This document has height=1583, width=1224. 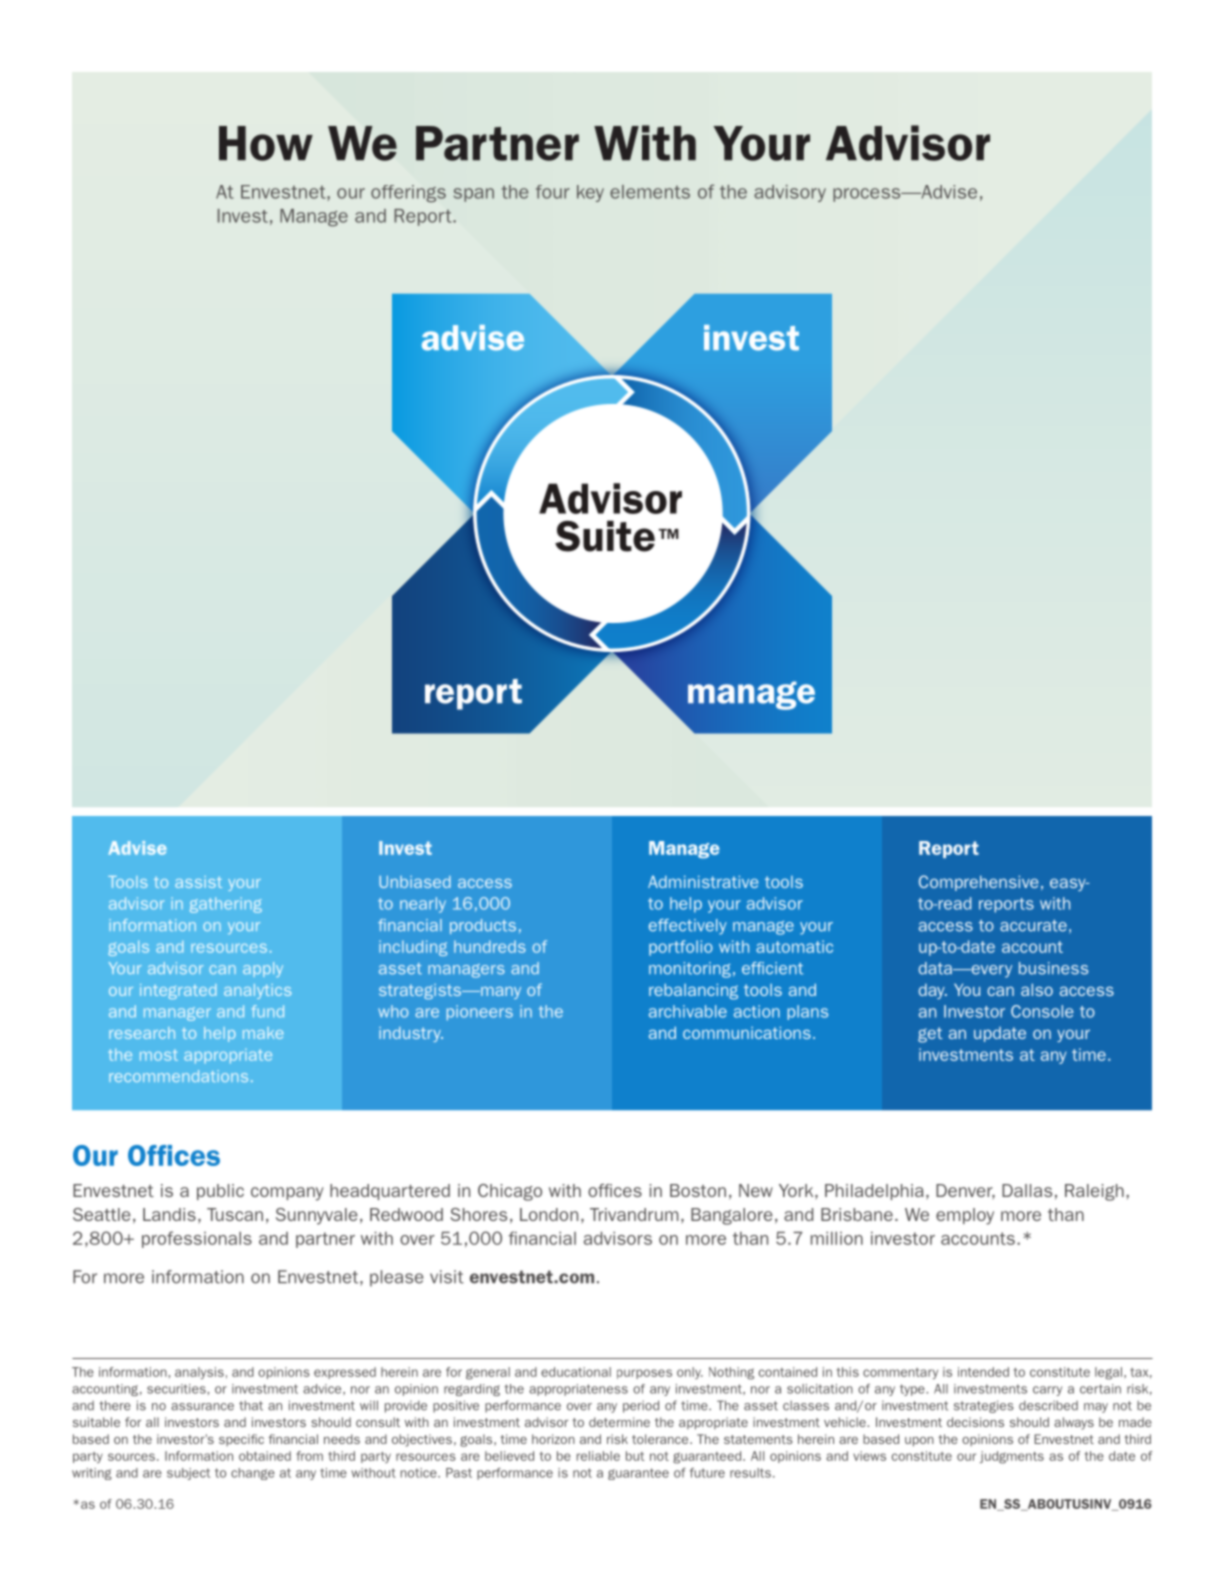 I want to click on Administrative, so click(x=703, y=882).
